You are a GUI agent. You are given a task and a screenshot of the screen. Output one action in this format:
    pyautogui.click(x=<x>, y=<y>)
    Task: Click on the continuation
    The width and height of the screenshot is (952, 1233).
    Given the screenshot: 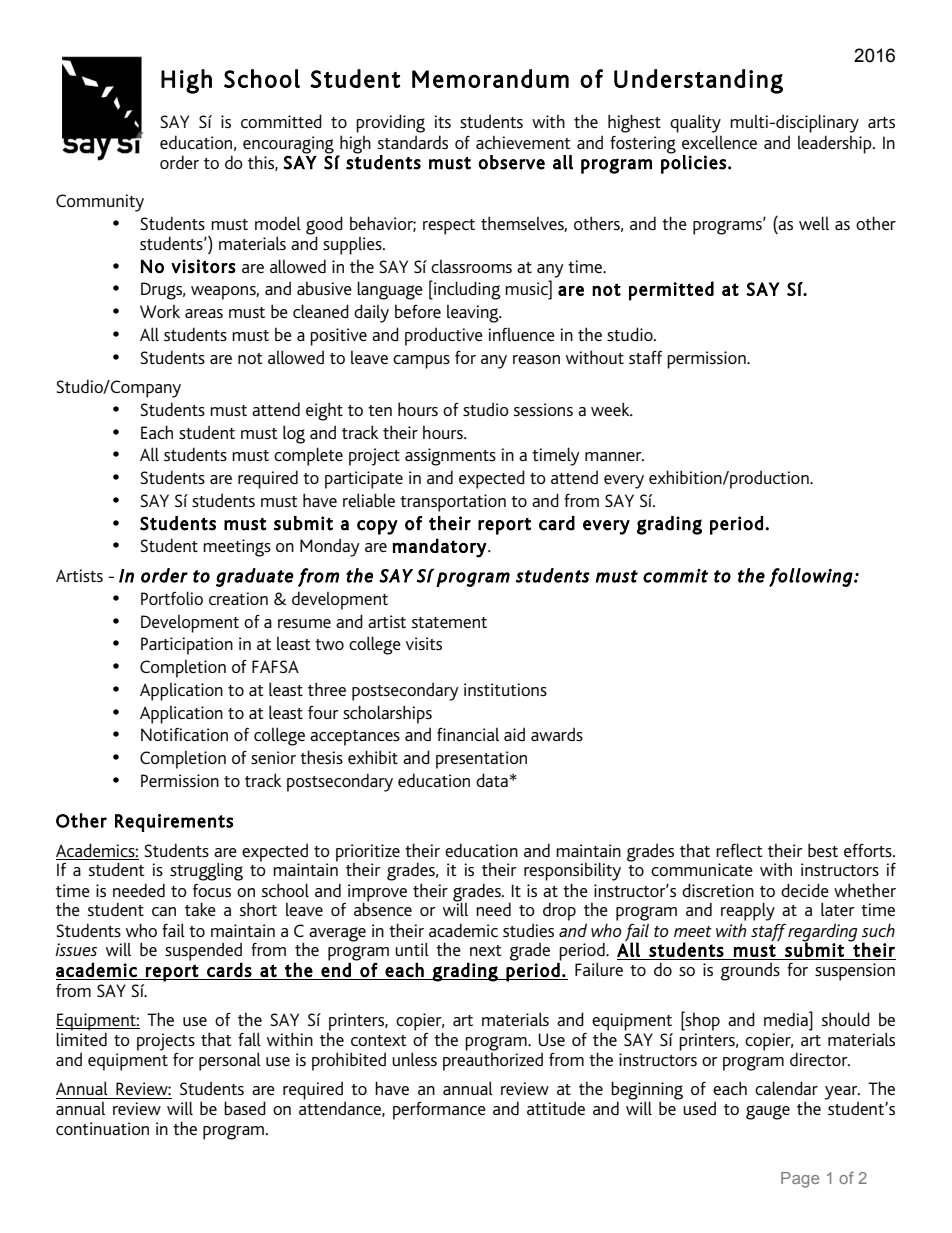 What is the action you would take?
    pyautogui.click(x=102, y=1128)
